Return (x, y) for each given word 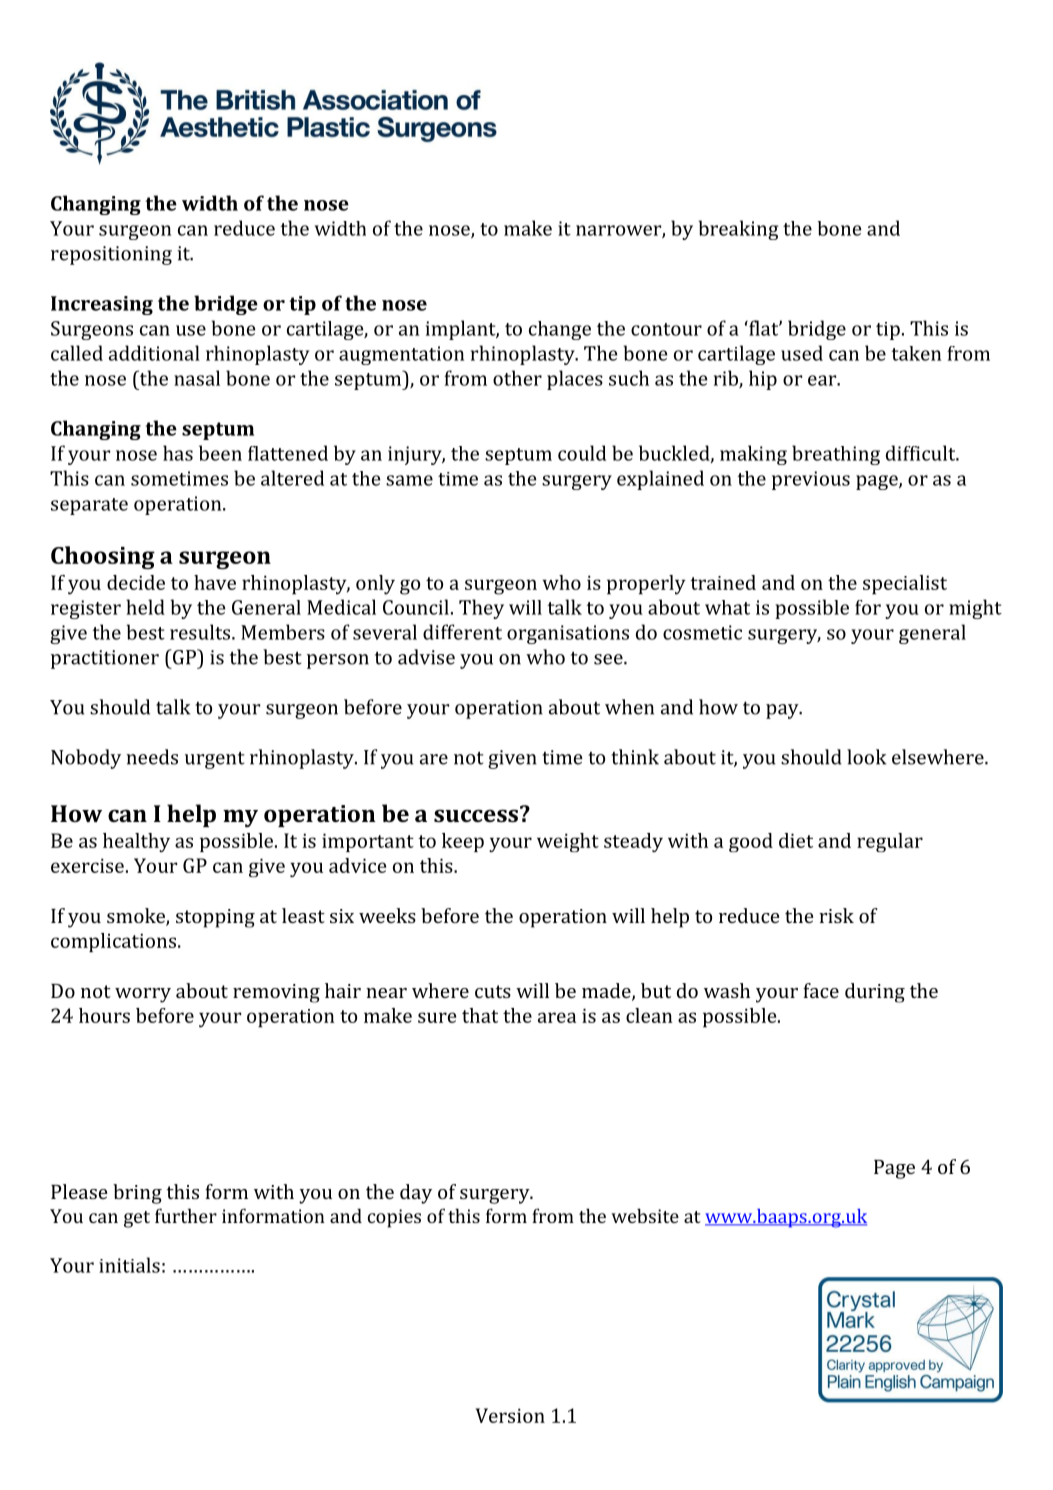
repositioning (111, 255)
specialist (905, 585)
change (560, 330)
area (557, 1017)
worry (143, 995)
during (875, 993)
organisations (568, 634)
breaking (739, 230)
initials (129, 1265)
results (201, 632)
